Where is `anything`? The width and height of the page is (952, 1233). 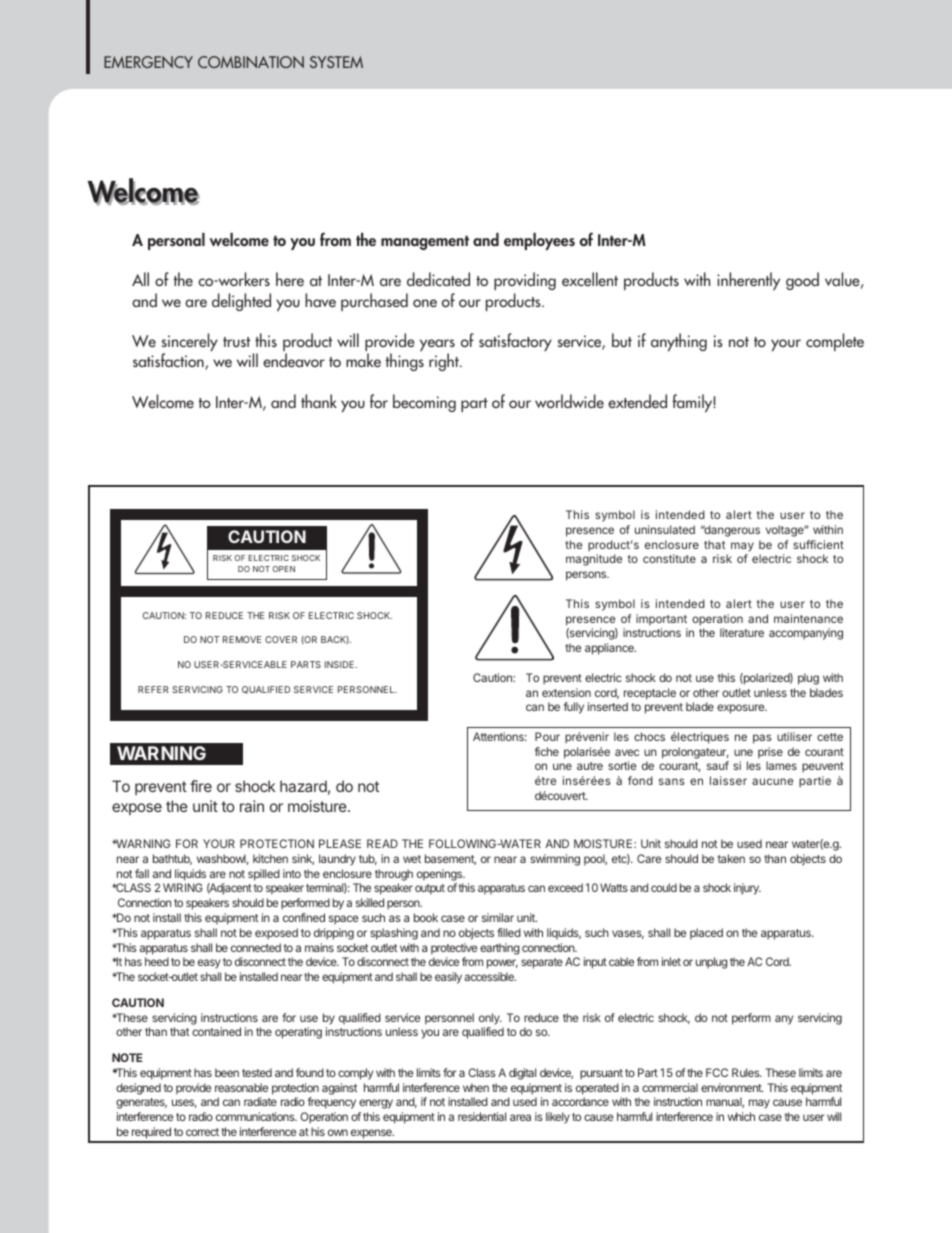 anything is located at coordinates (679, 342).
